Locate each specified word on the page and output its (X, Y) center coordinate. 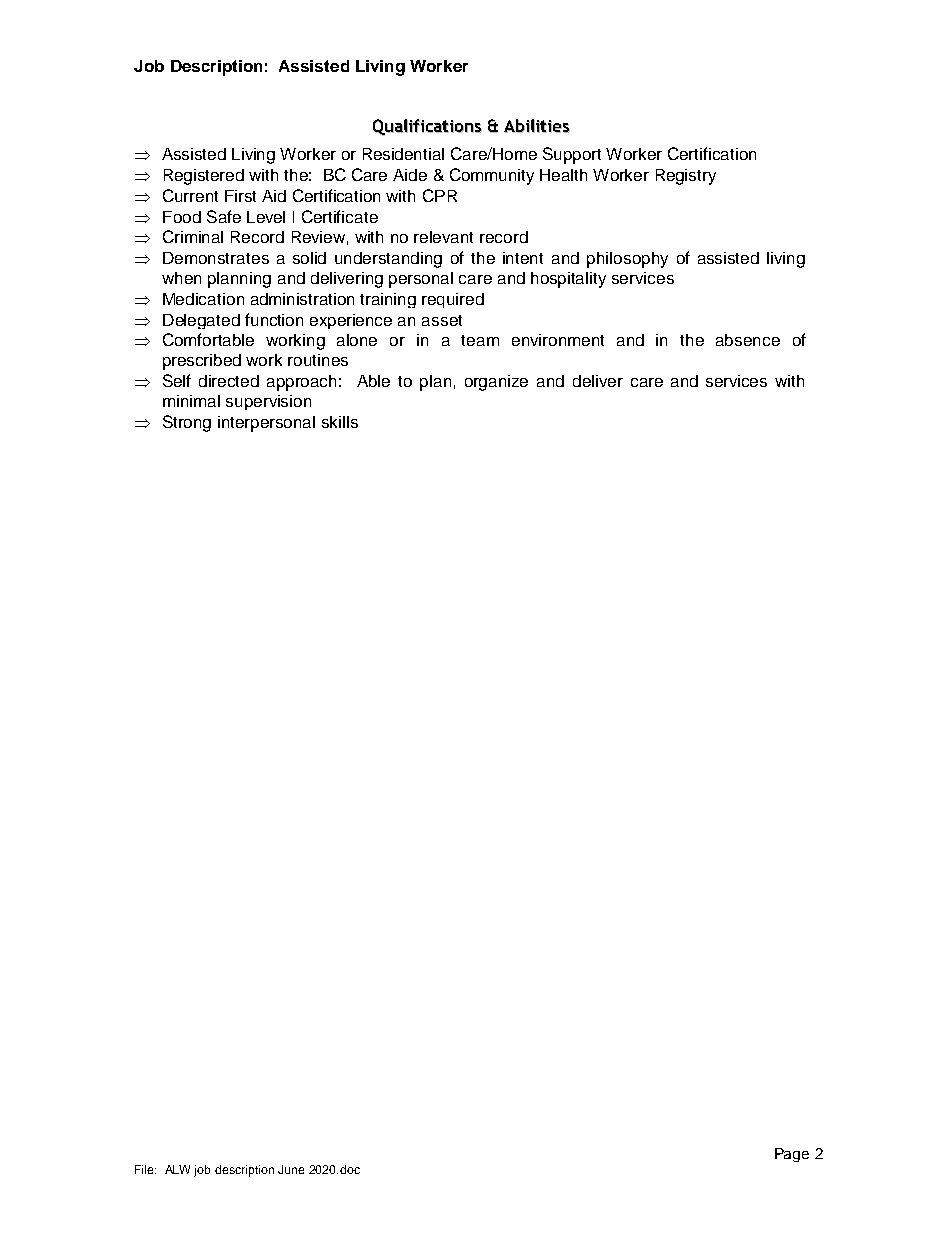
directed (229, 381)
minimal (191, 401)
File (145, 1169)
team (480, 340)
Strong (187, 423)
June (291, 1169)
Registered (204, 177)
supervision (268, 402)
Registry (686, 177)
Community (492, 176)
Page (792, 1155)
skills (340, 422)
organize (496, 383)
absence (748, 340)
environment (558, 340)
